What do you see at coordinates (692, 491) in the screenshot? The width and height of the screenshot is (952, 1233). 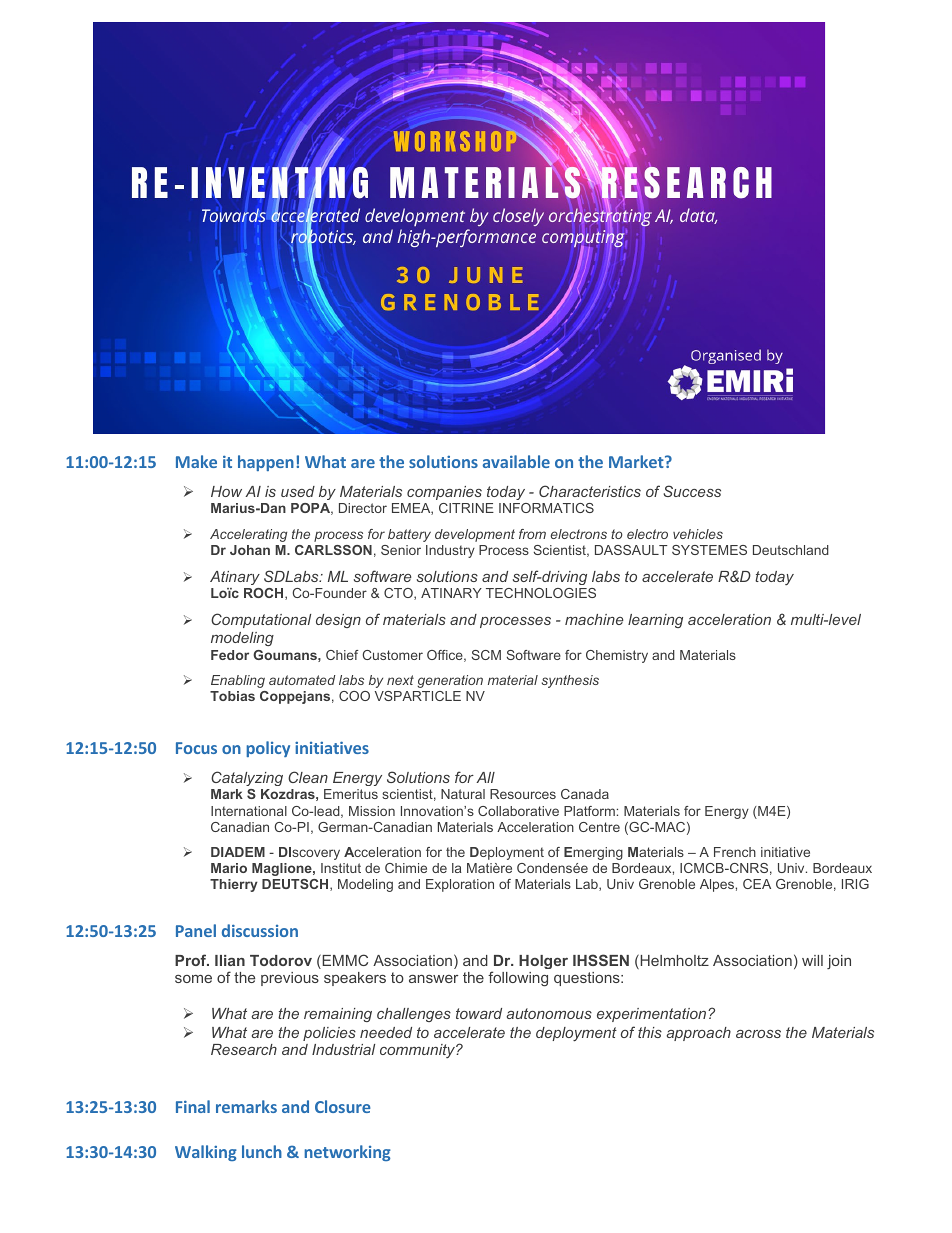 I see `Success` at bounding box center [692, 491].
